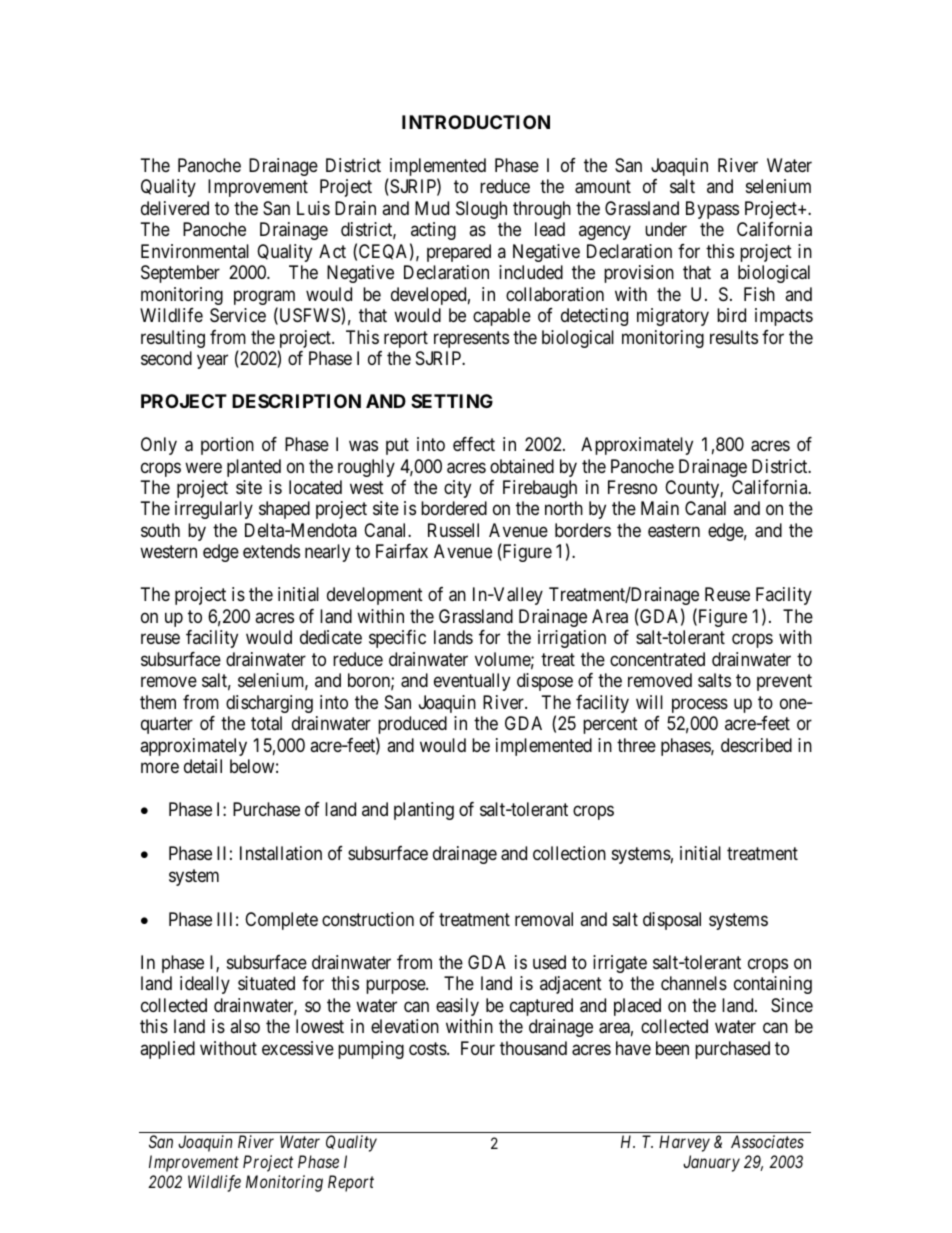  I want to click on eventually, so click(472, 682).
